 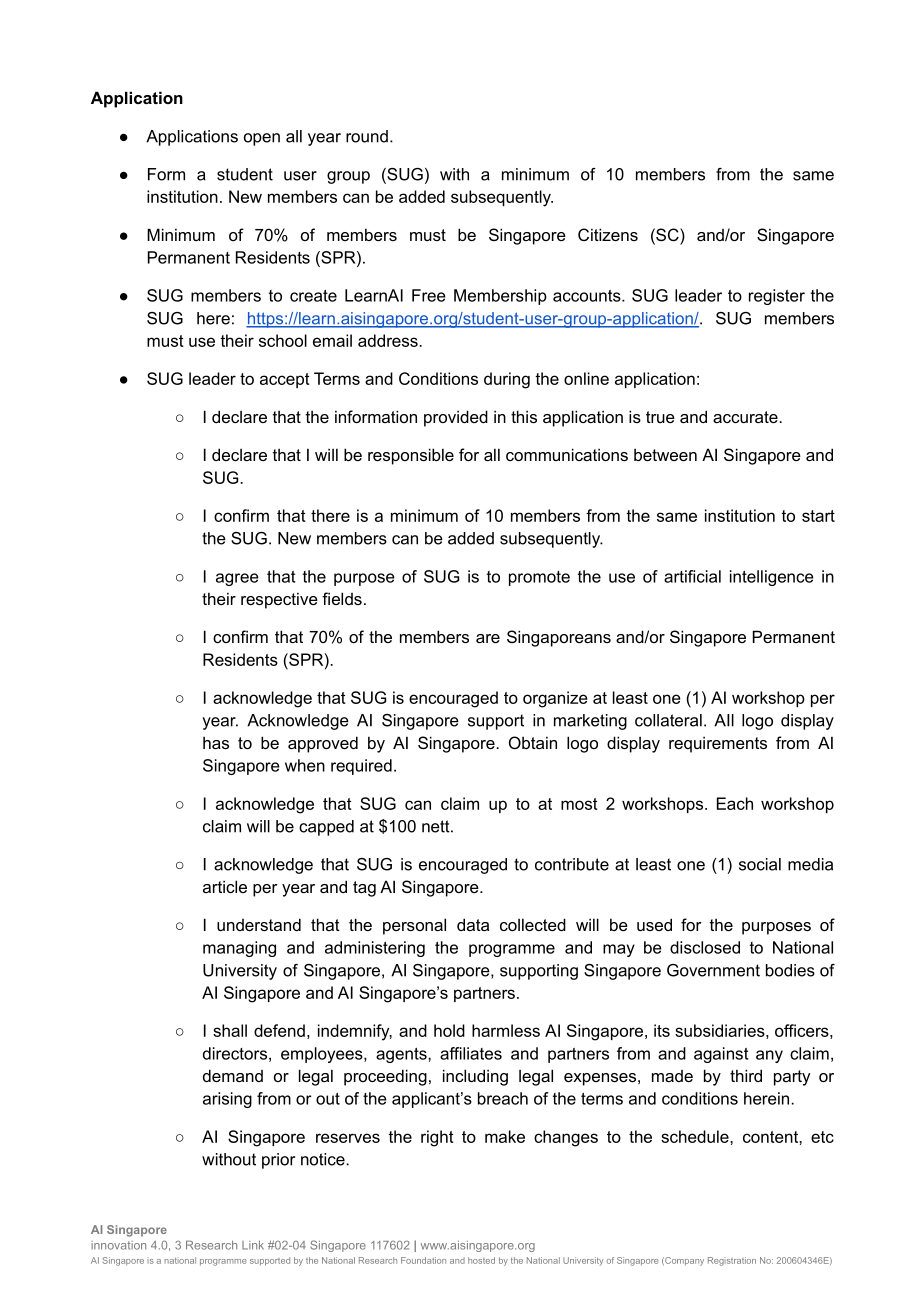 What do you see at coordinates (262, 139) in the page?
I see `open` at bounding box center [262, 139].
